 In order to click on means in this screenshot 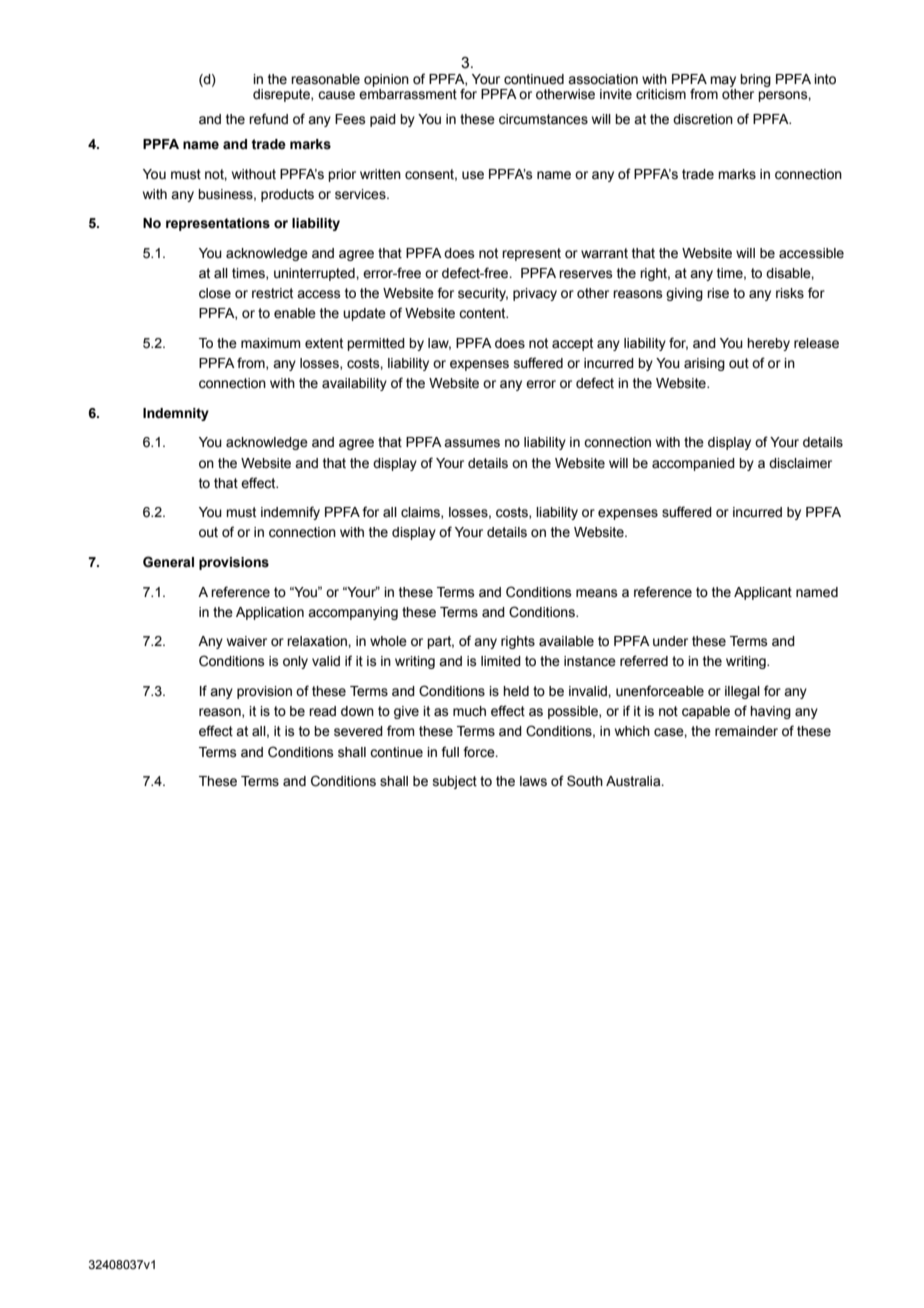, I will do `click(597, 593)`.
